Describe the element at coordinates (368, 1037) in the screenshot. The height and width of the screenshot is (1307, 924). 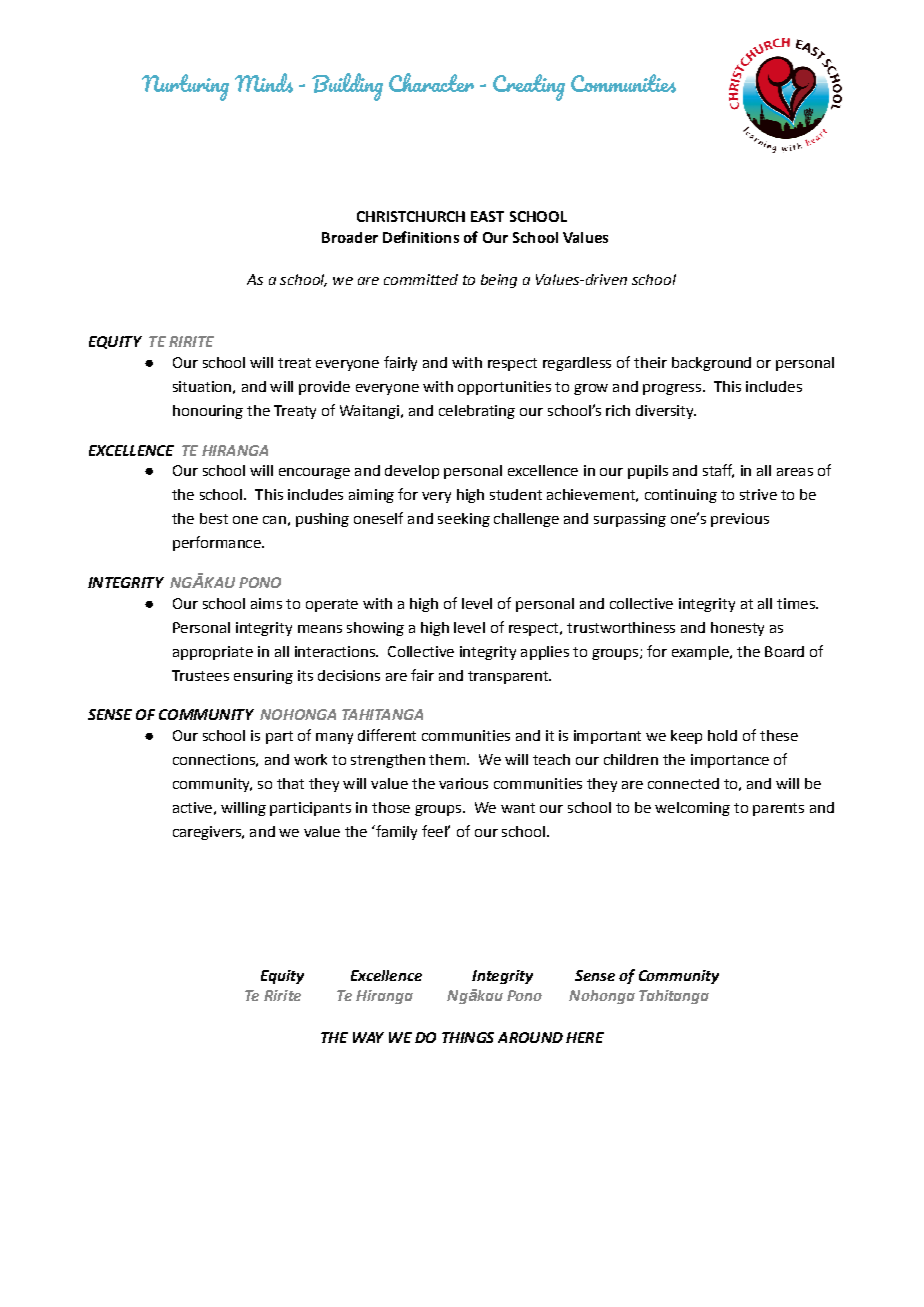
I see `WAY` at that location.
